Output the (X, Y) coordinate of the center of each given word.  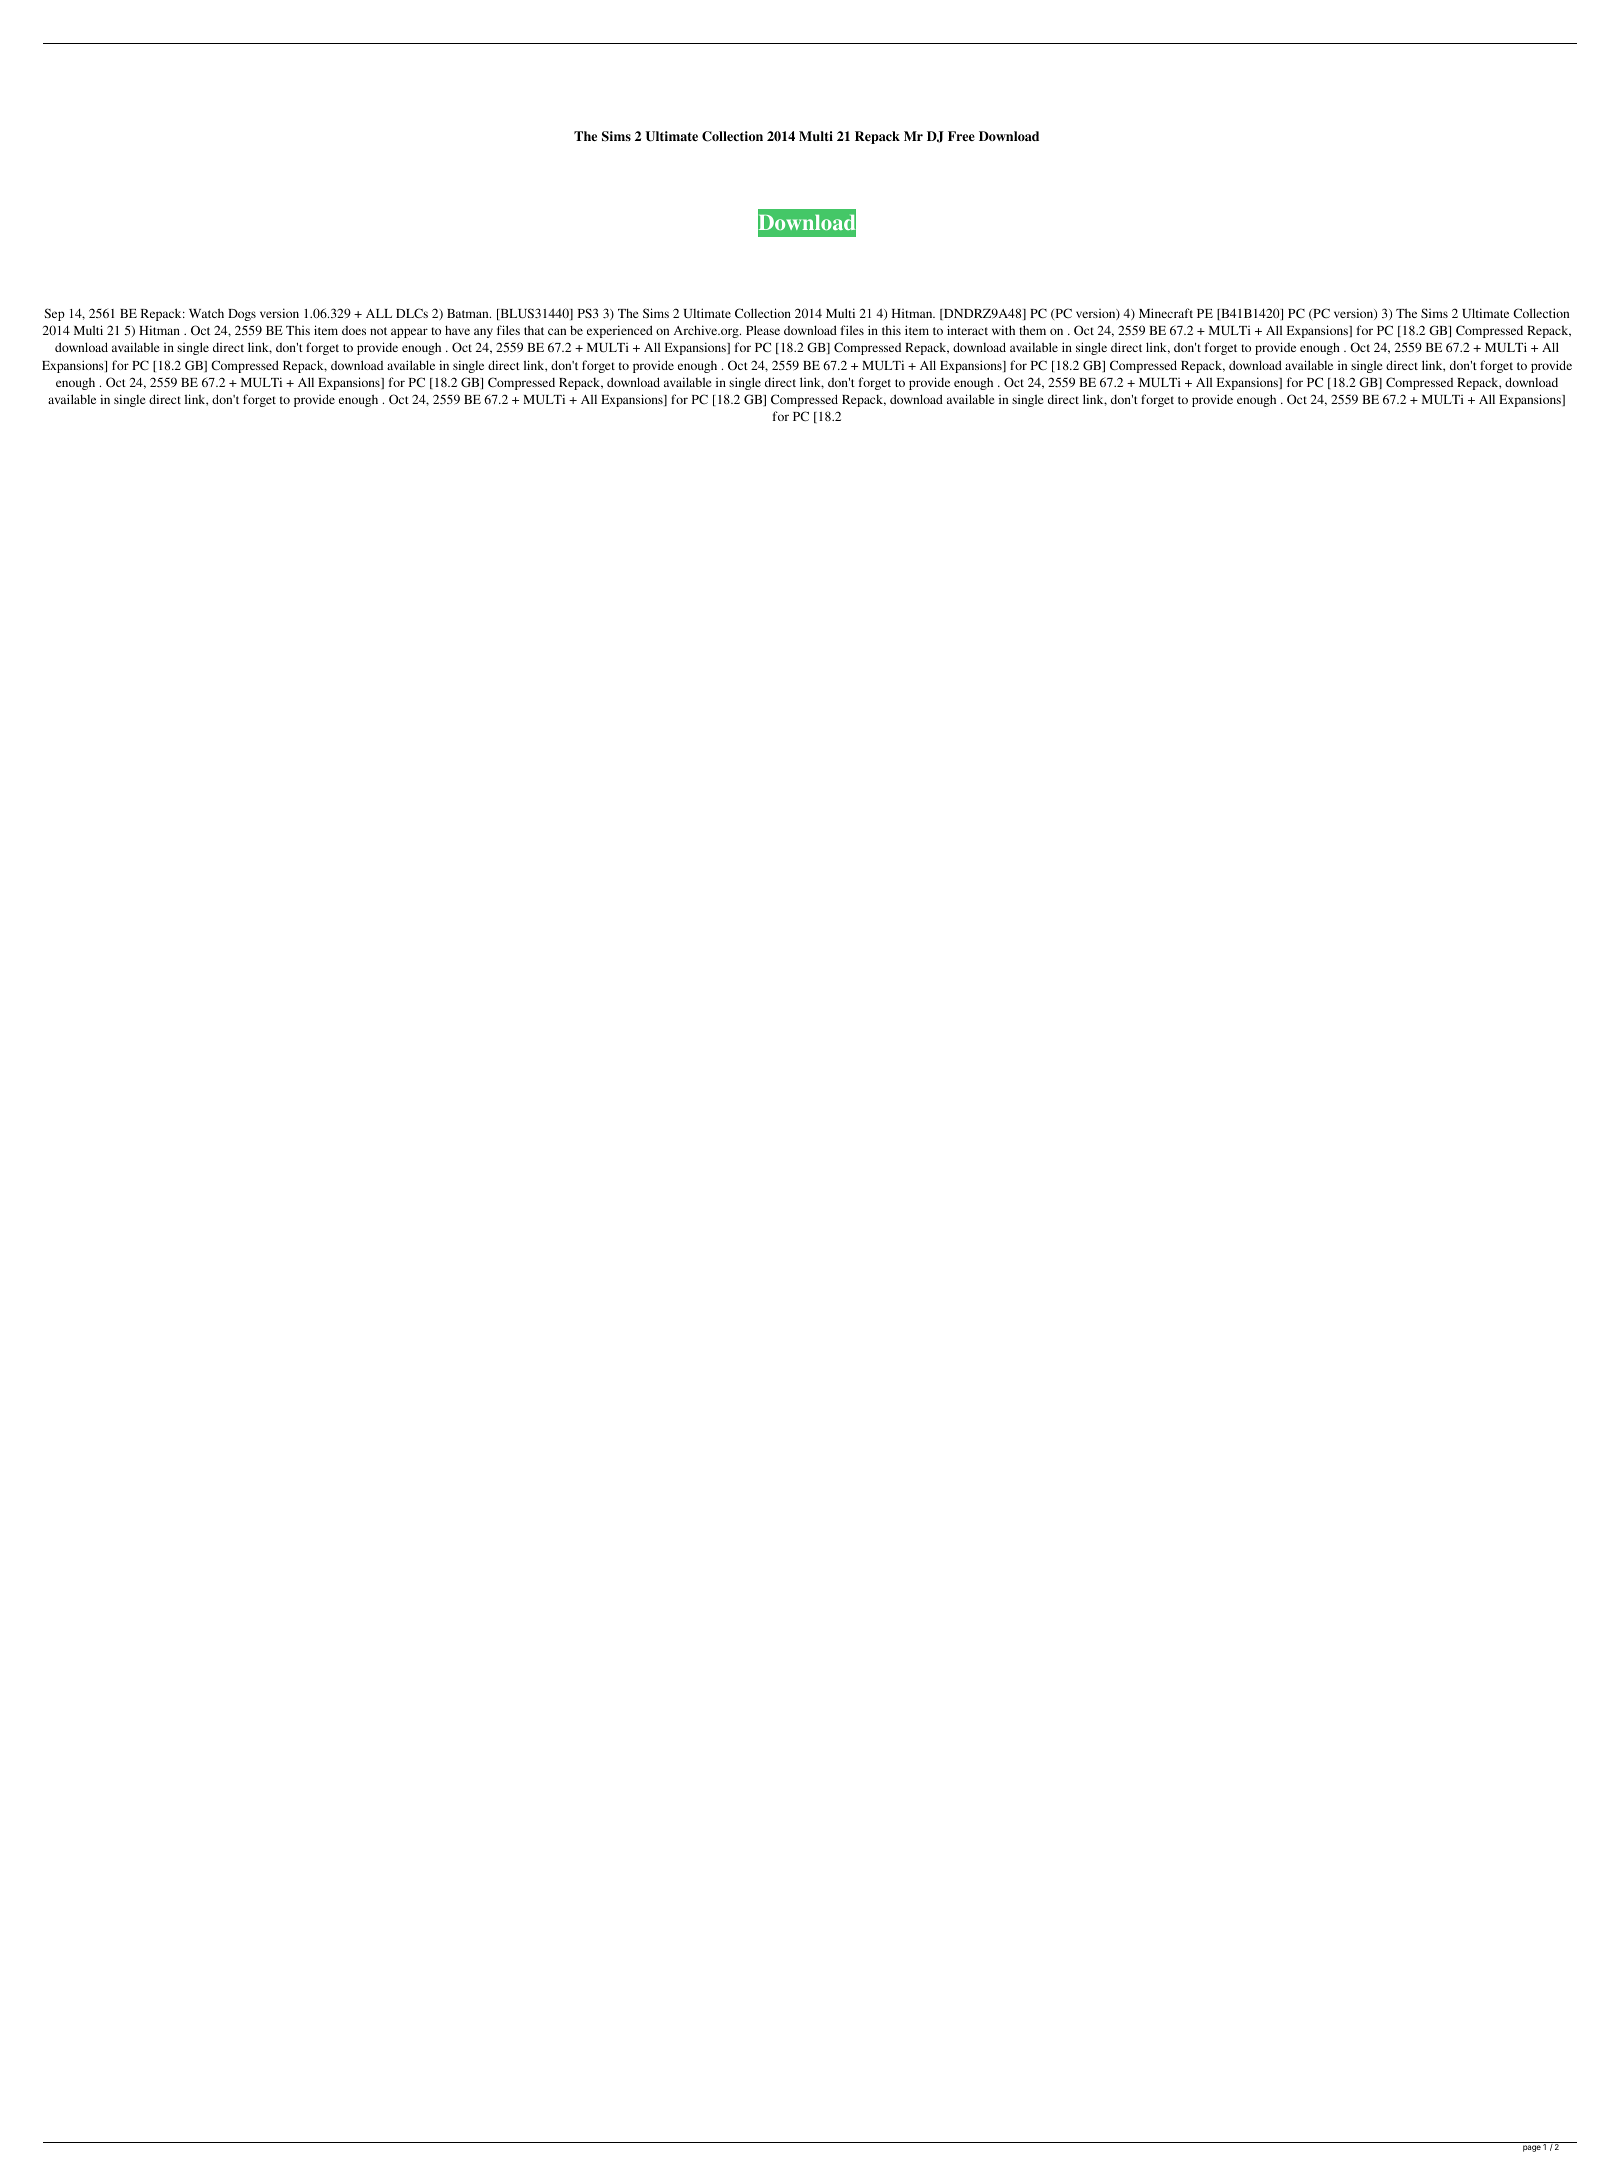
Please (763, 330)
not (378, 331)
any (483, 333)
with (1003, 330)
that (534, 330)
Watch (206, 313)
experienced (620, 331)
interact (967, 330)
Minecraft (1166, 313)
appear (409, 333)
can (557, 331)
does (354, 330)
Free (961, 136)
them (1033, 330)
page (1532, 2148)
